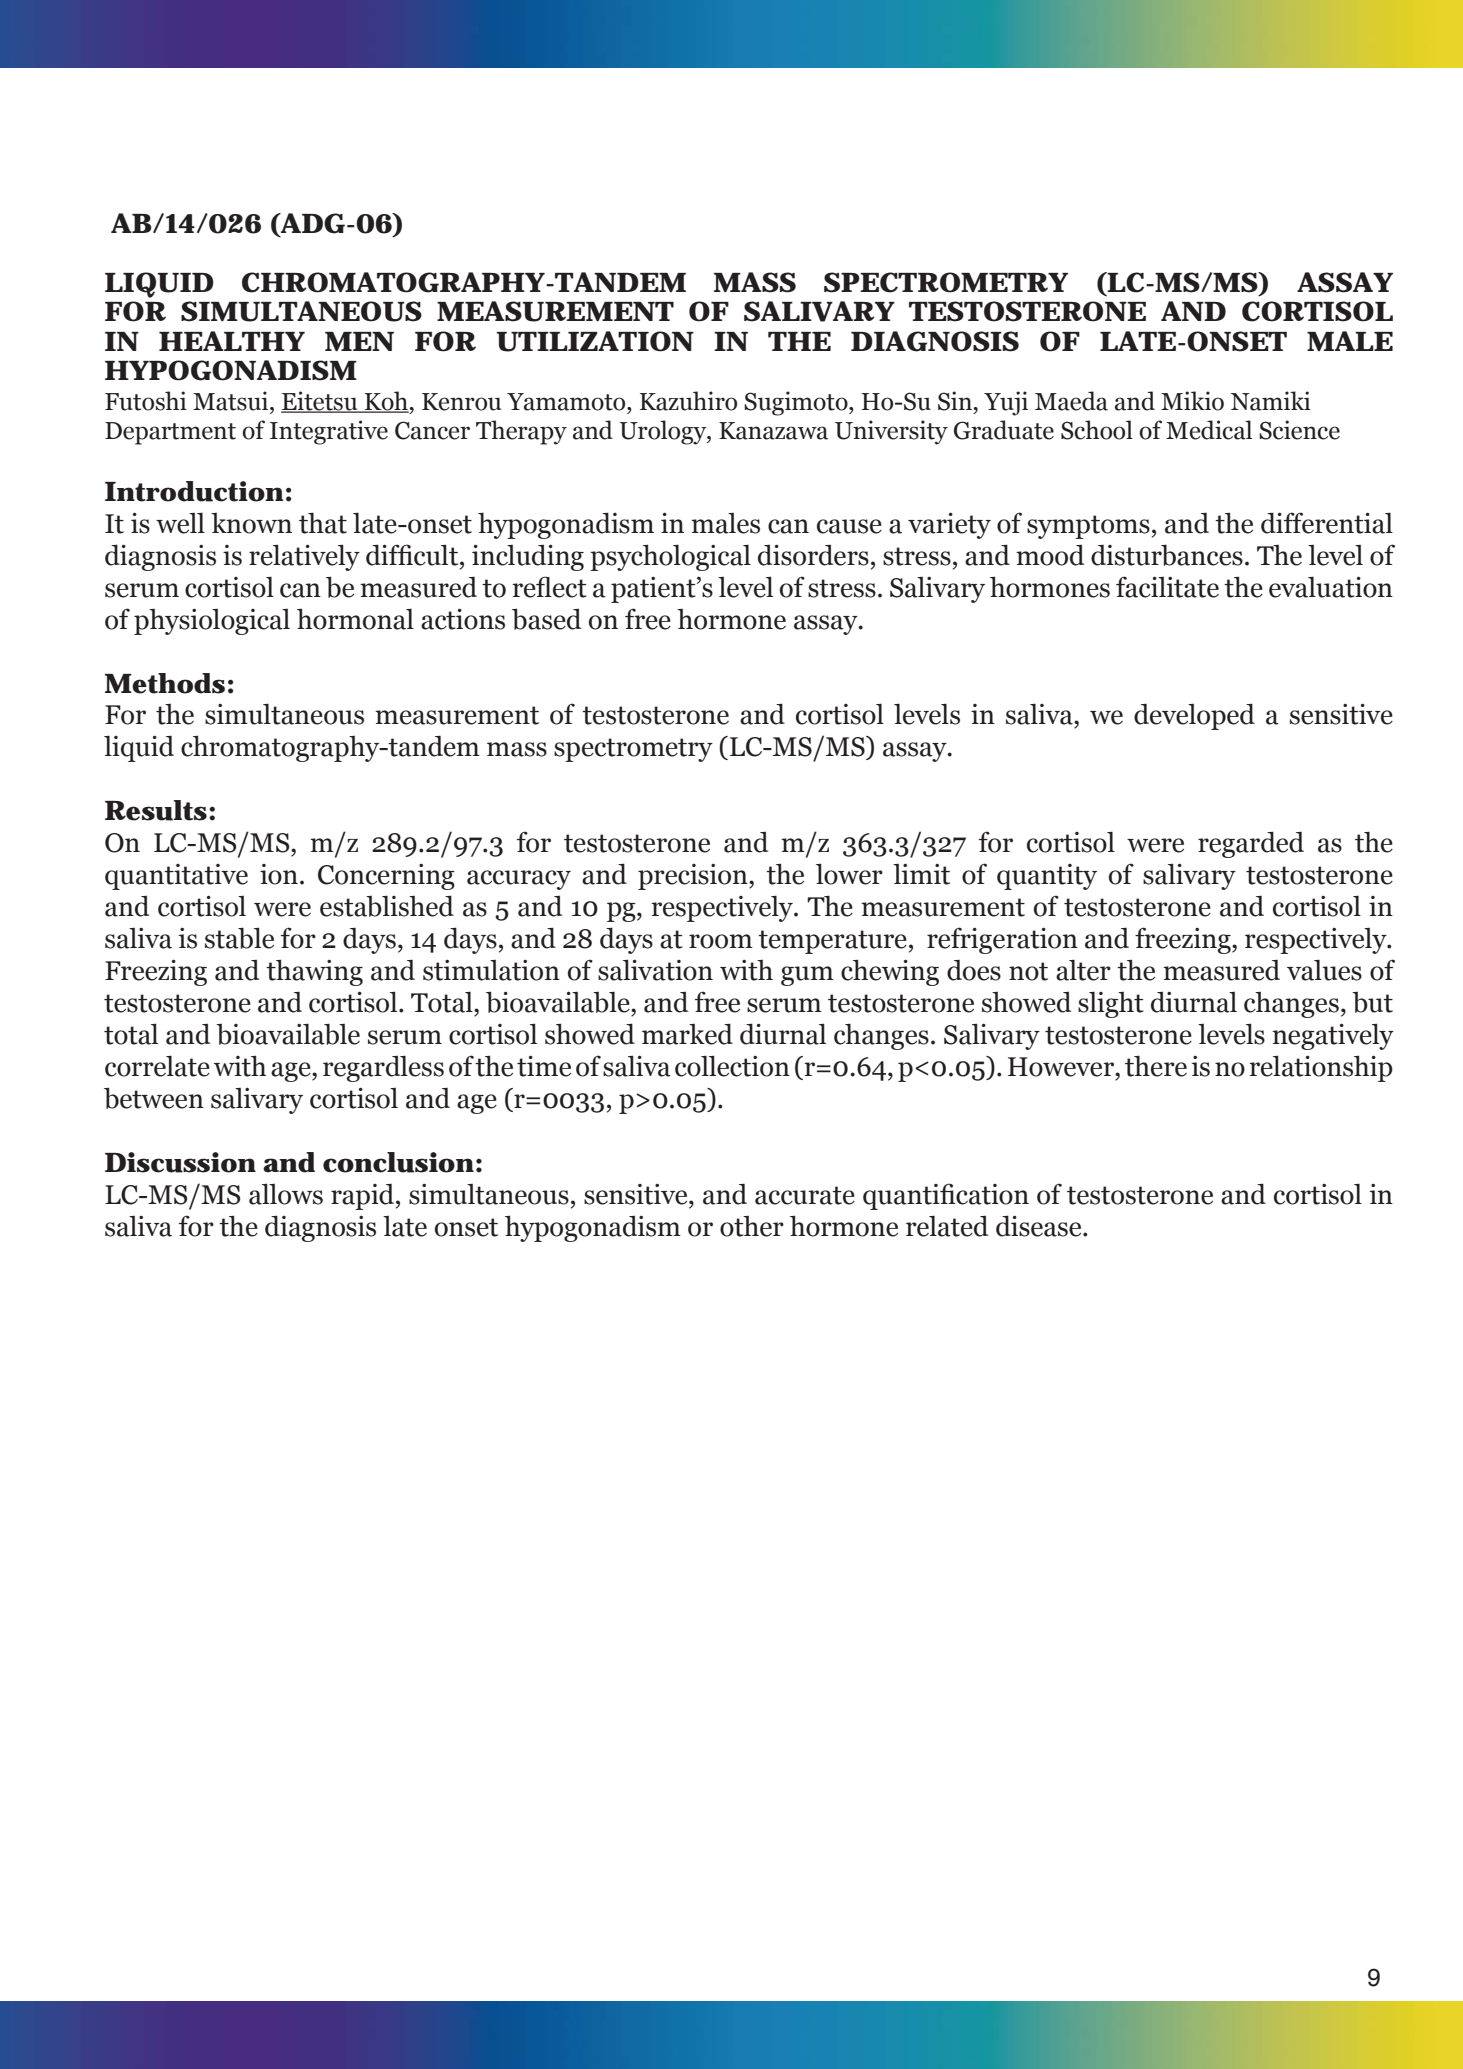  Describe the element at coordinates (286, 1194) in the screenshot. I see `allows` at that location.
